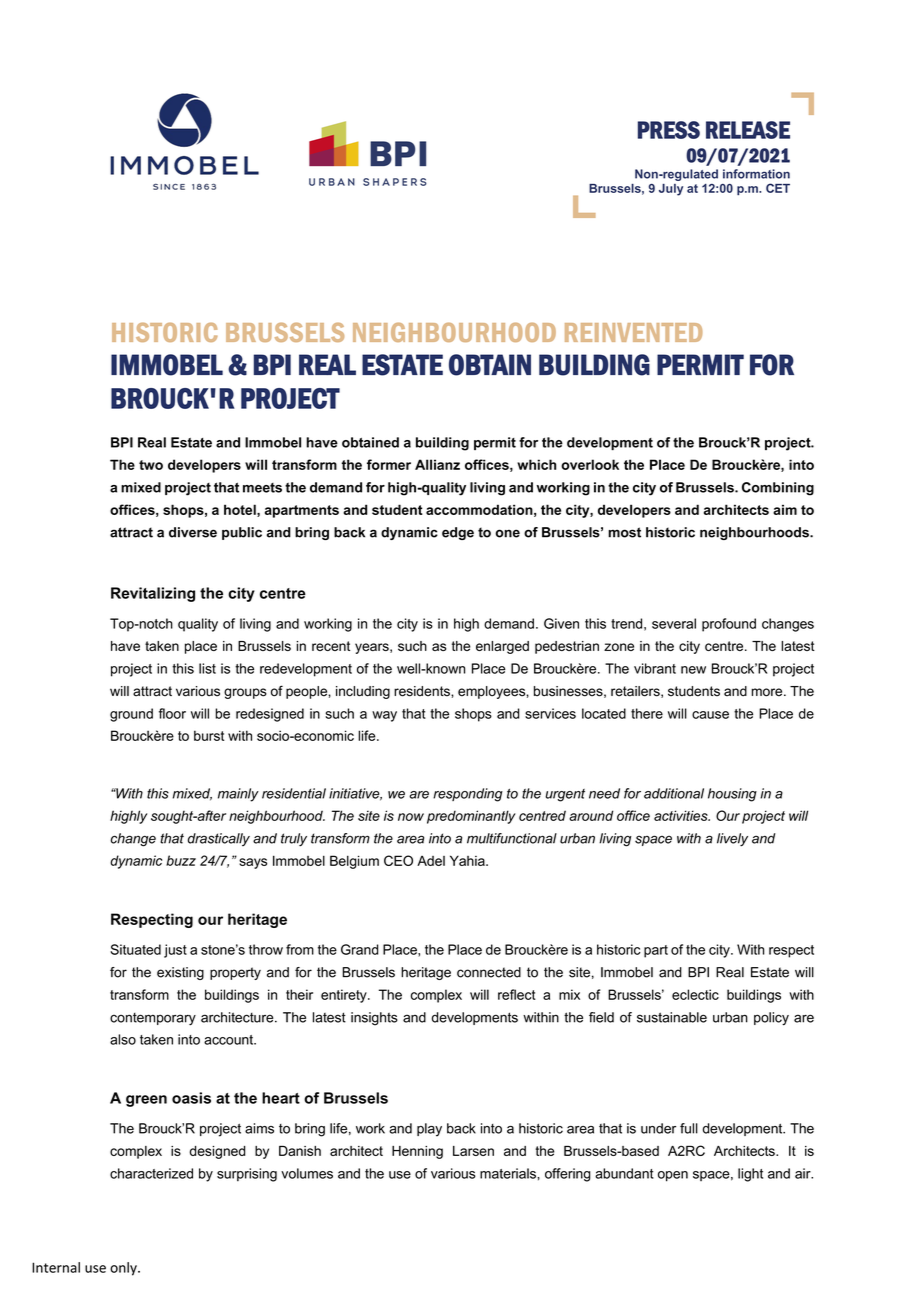 This page has width=924, height=1308. I want to click on PRESS, so click(669, 130).
